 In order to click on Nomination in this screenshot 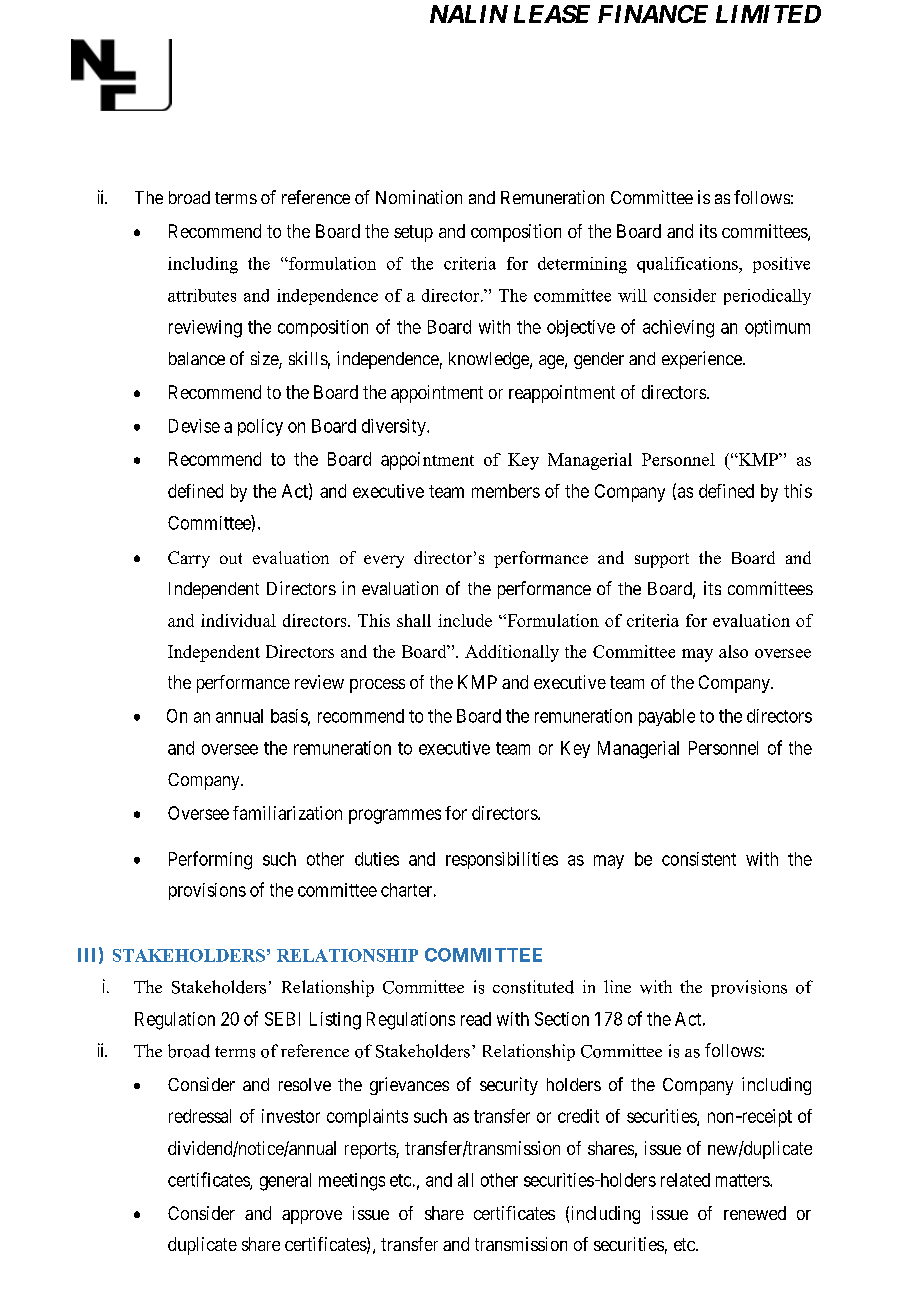, I will do `click(419, 197)`.
